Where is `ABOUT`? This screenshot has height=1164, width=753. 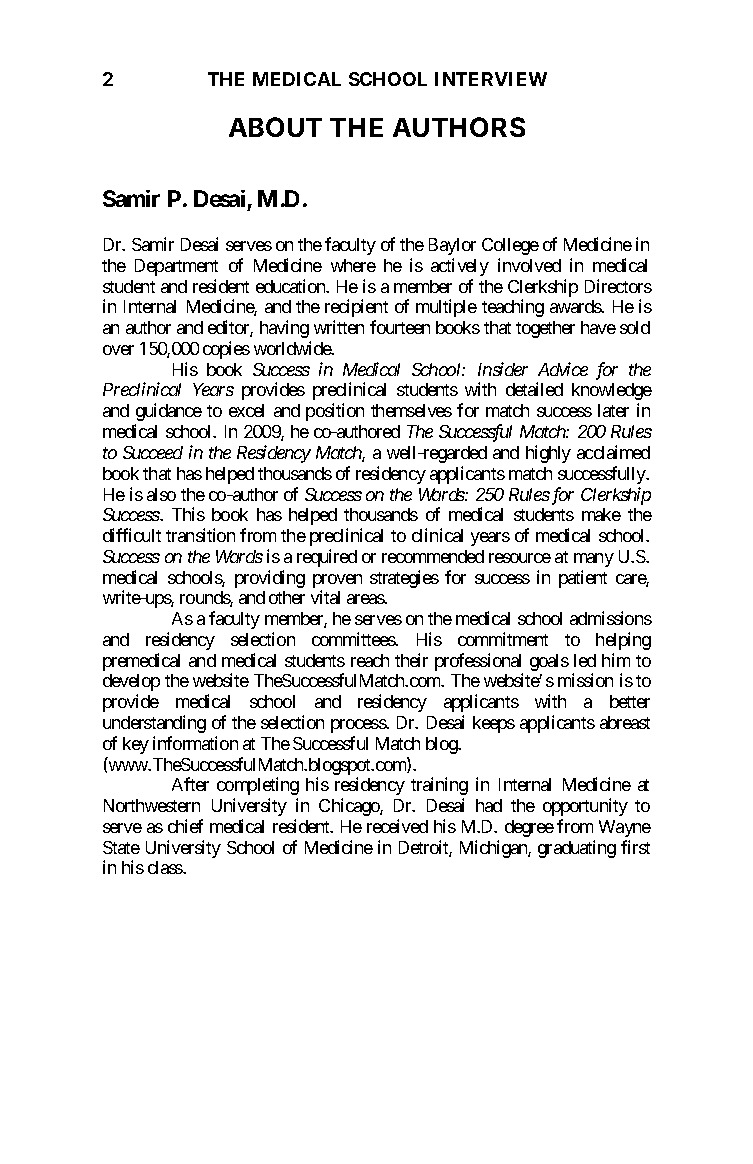 ABOUT is located at coordinates (275, 127).
